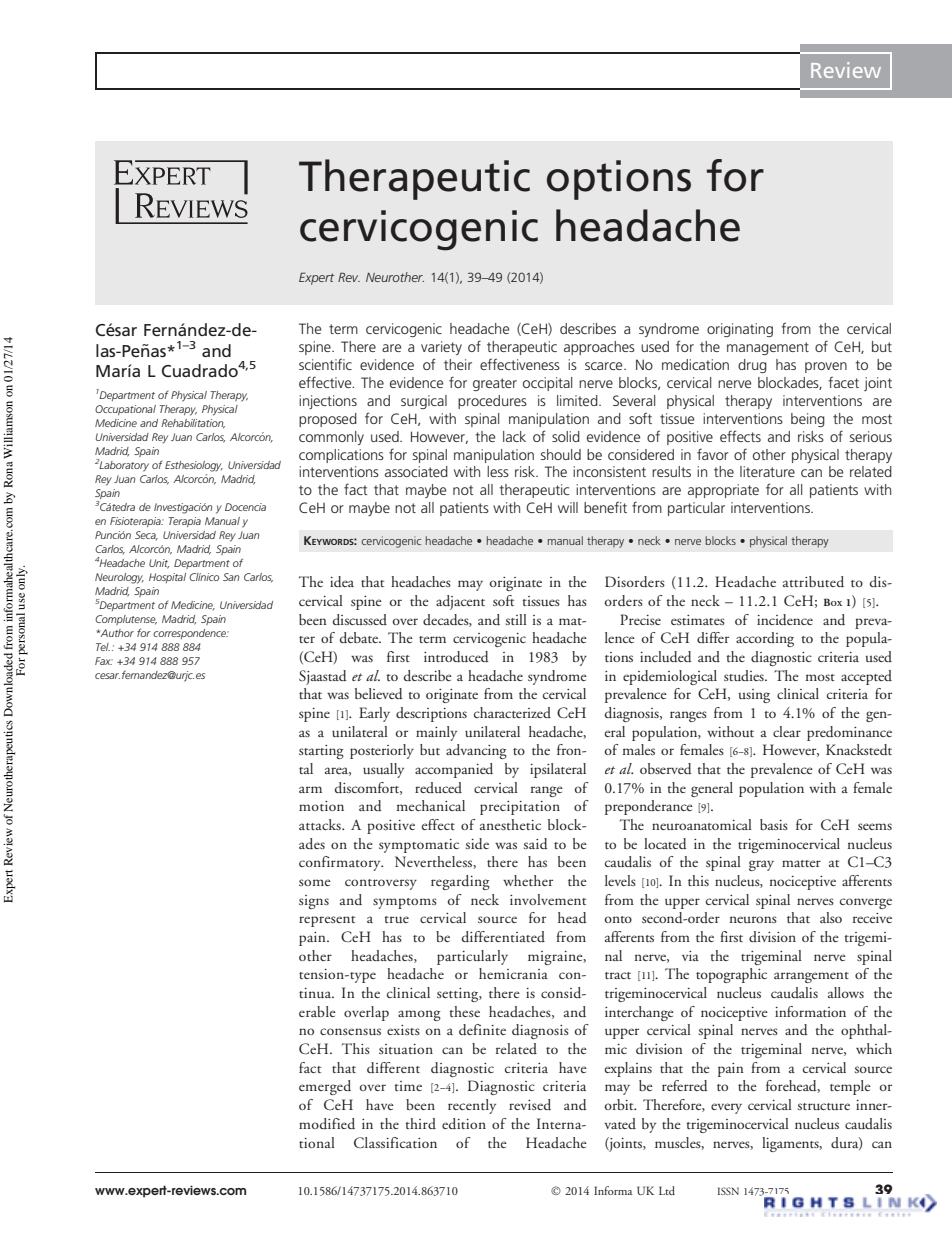 This page has height=1240, width=952. I want to click on their, so click(458, 364).
